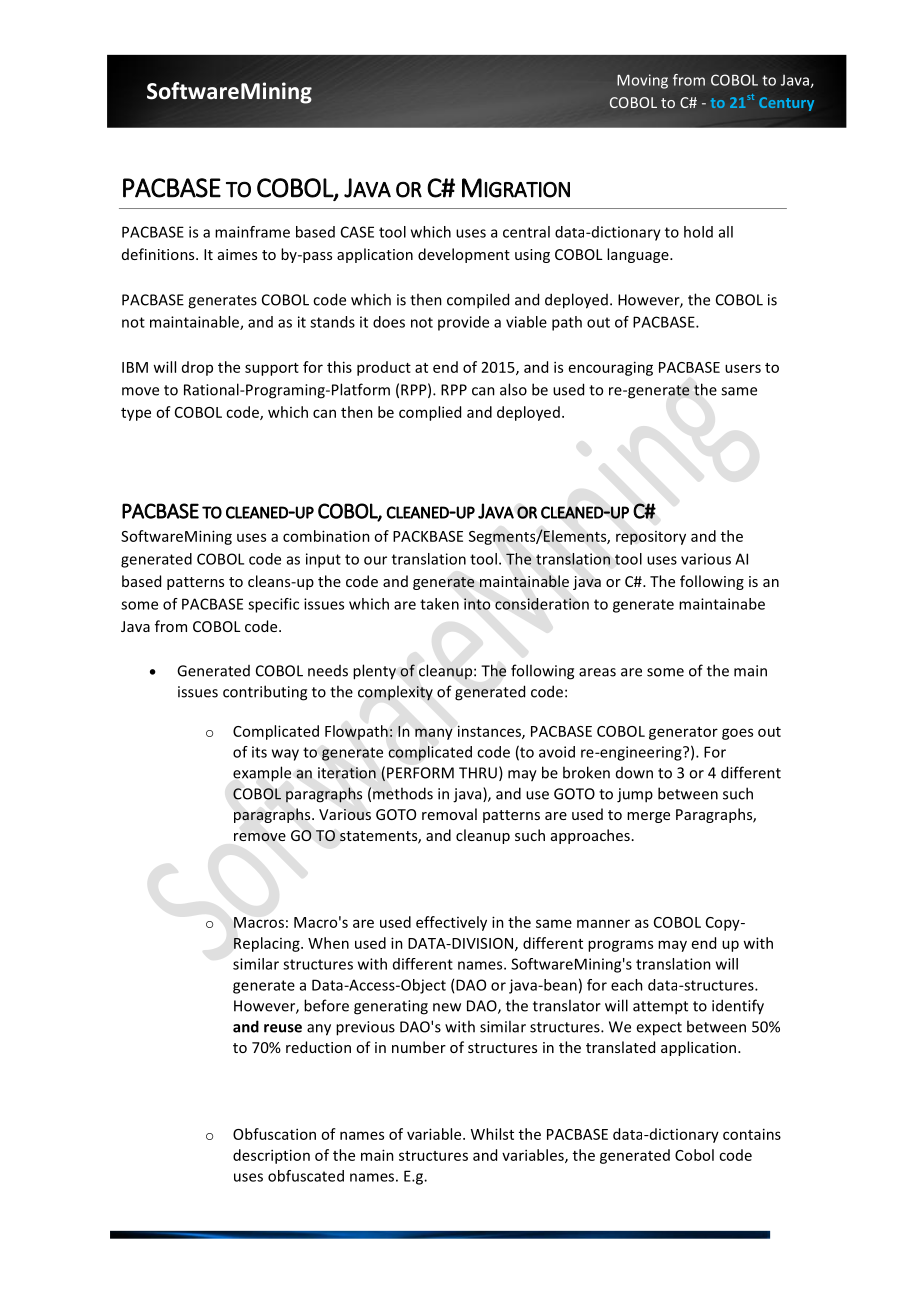 The height and width of the document is (1308, 924). Describe the element at coordinates (752, 1134) in the document. I see `contains` at that location.
